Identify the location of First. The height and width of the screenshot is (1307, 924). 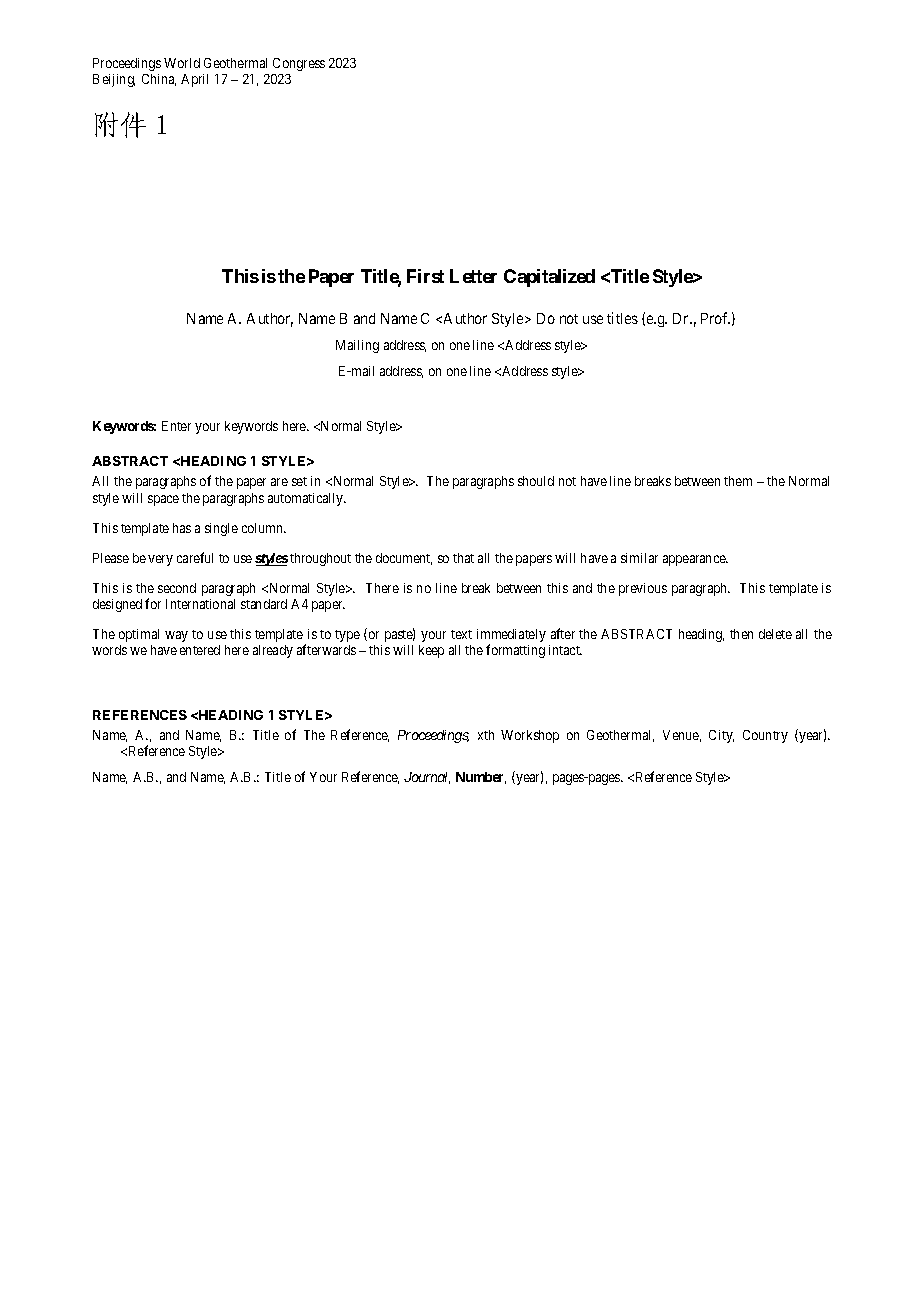
(425, 276).
